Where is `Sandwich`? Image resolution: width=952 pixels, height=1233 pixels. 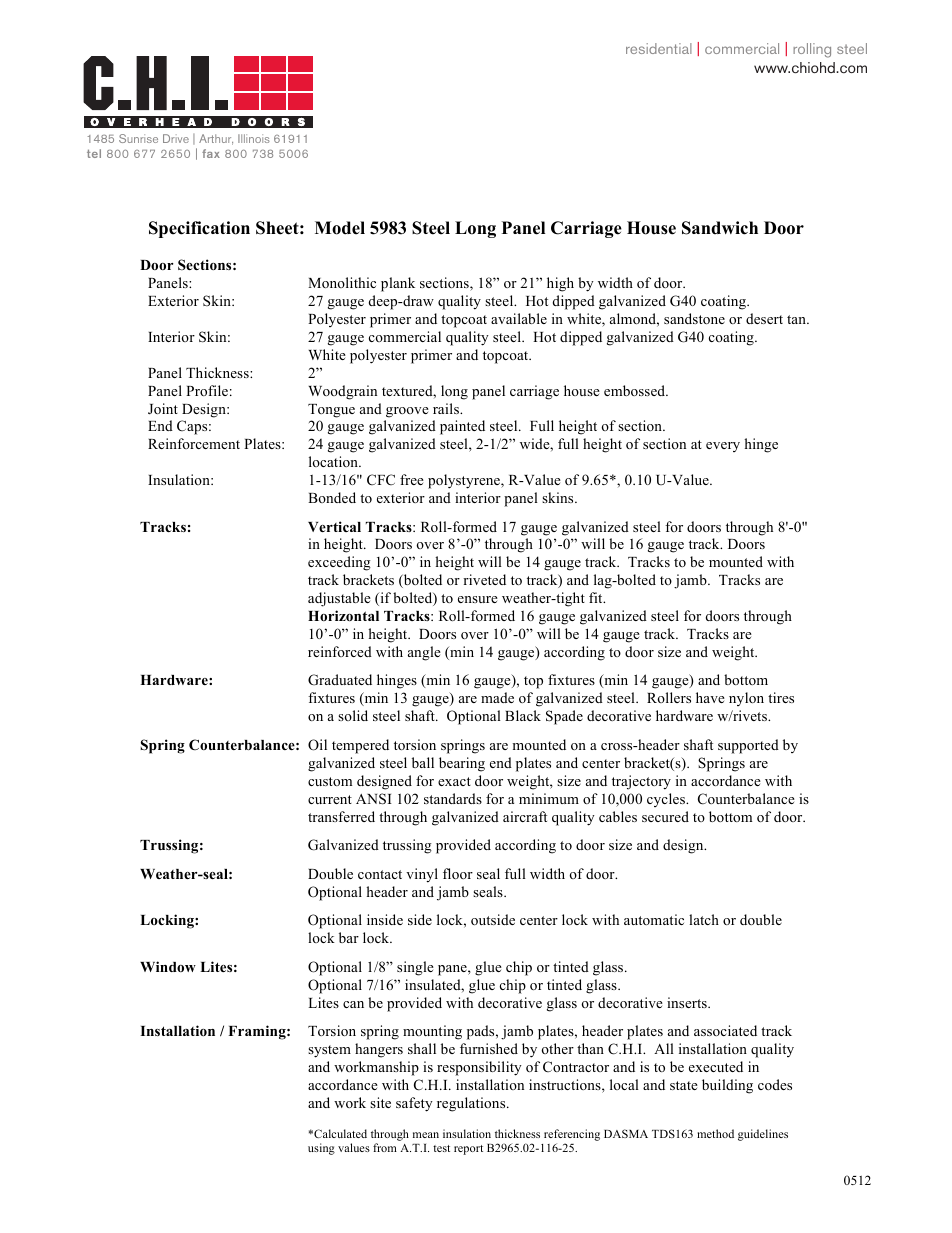
Sandwich is located at coordinates (720, 228).
